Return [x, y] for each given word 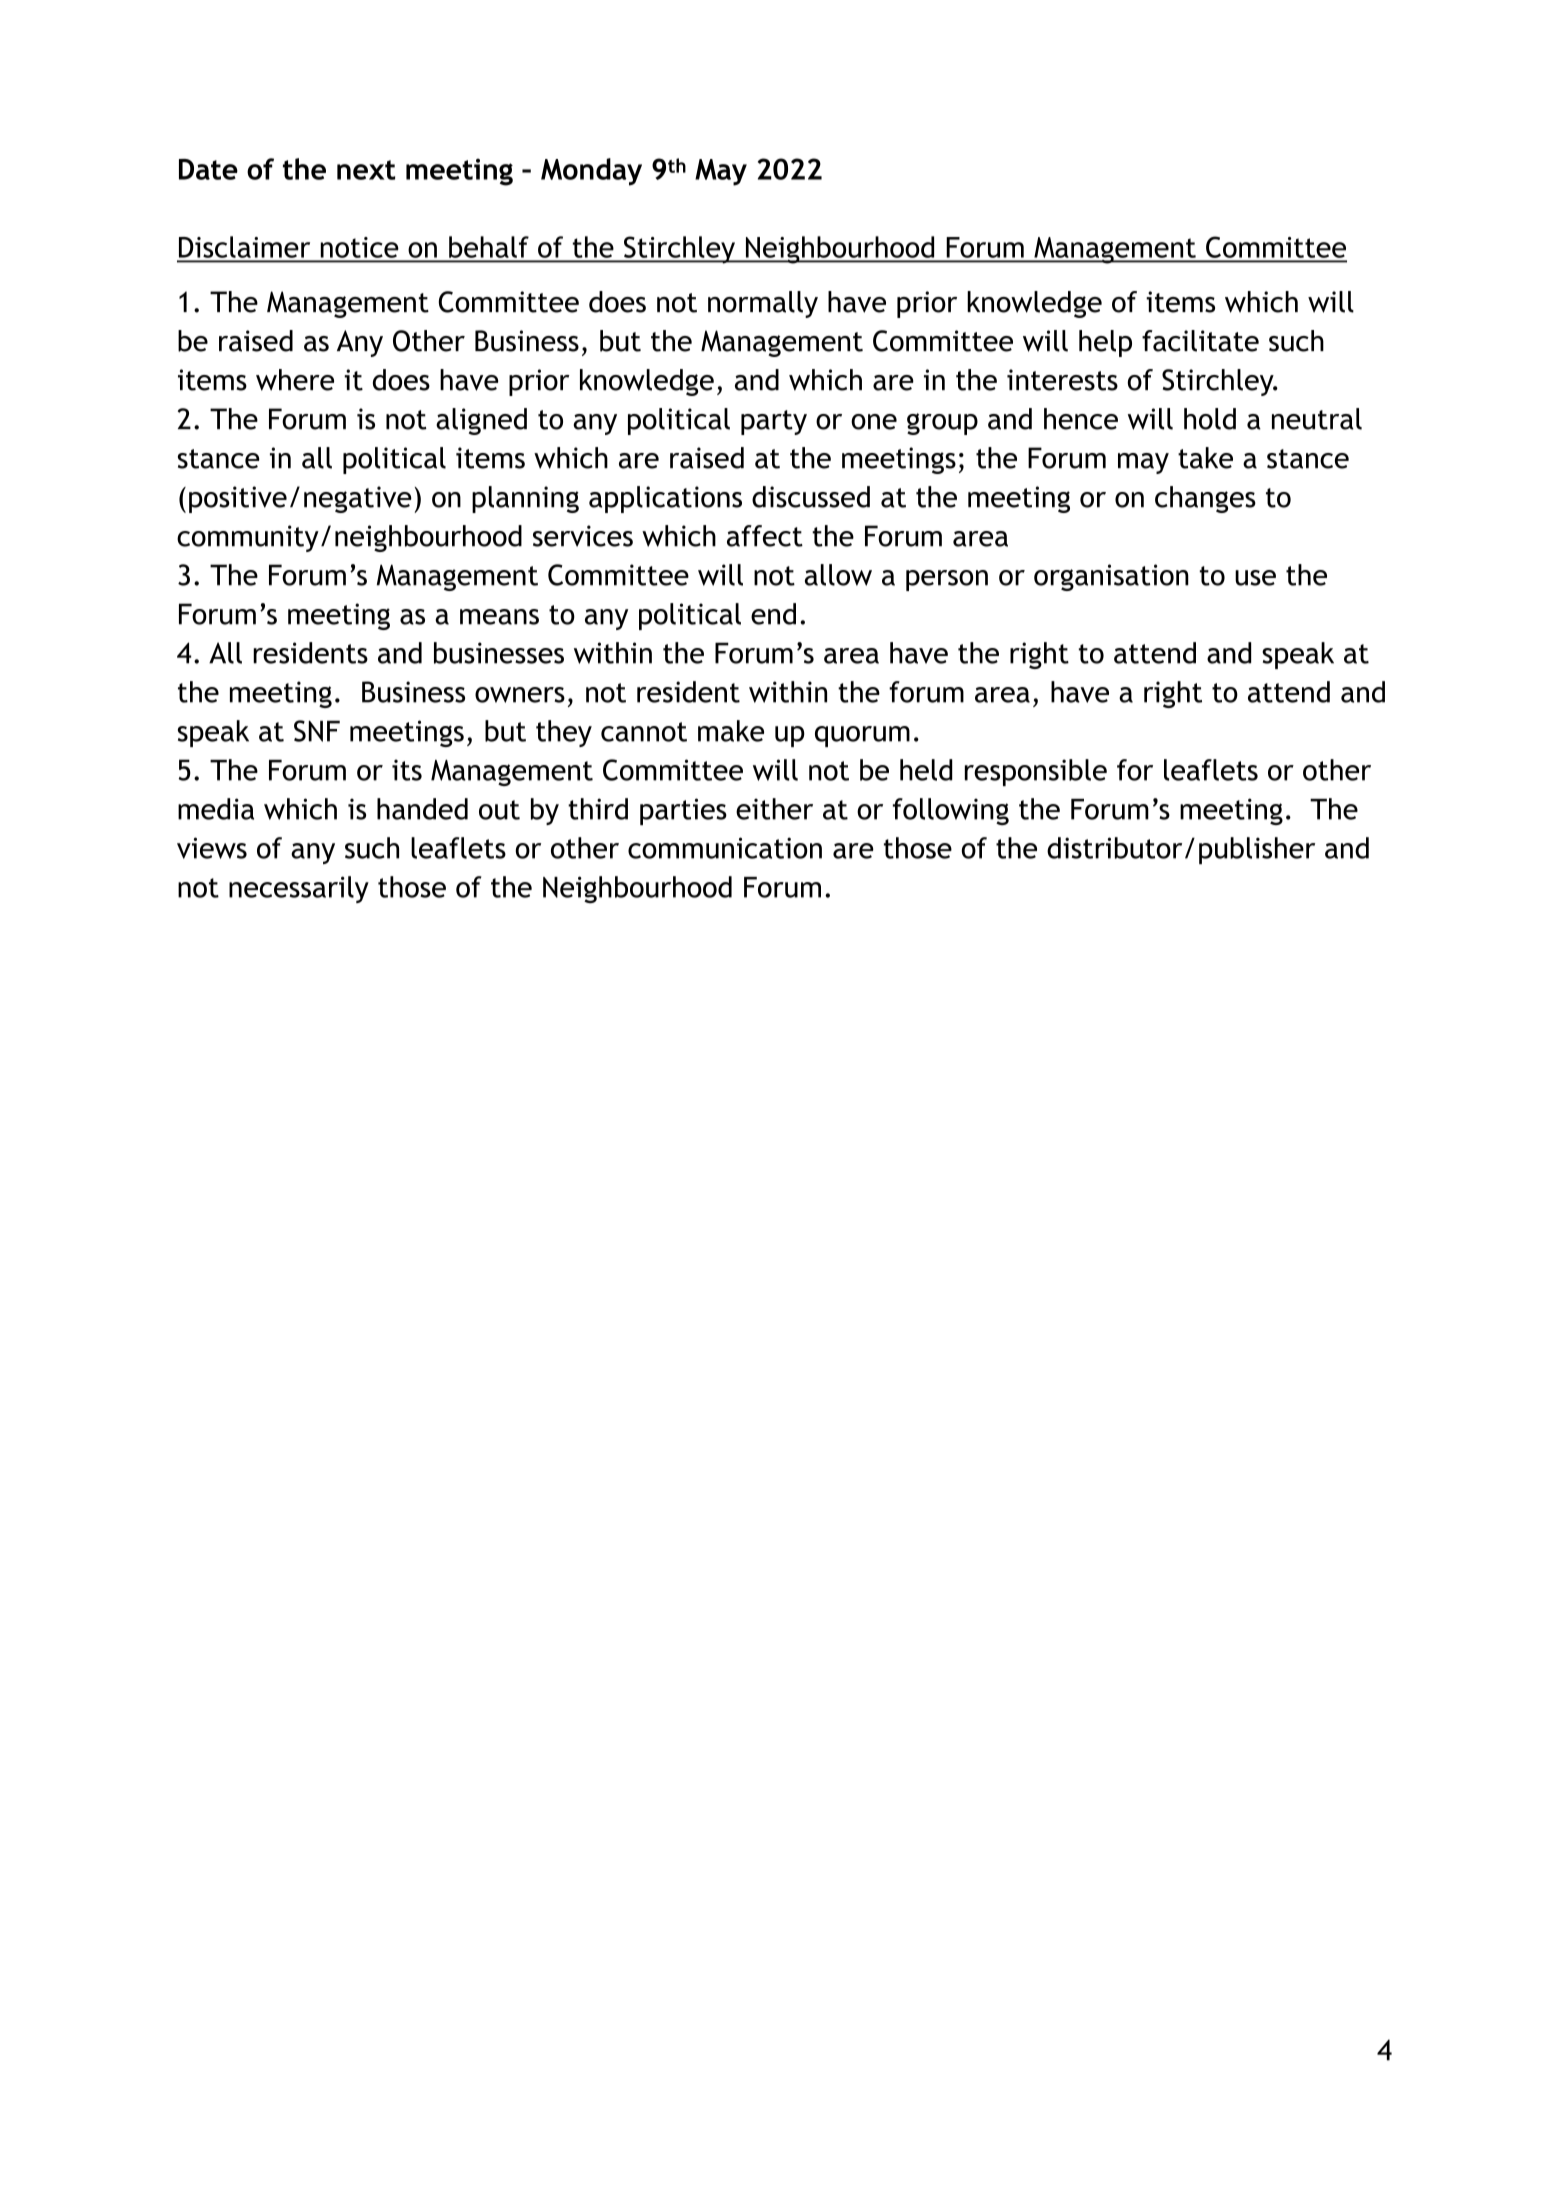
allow [838, 575]
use [1255, 578]
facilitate [1200, 341]
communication [725, 848]
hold [1210, 419]
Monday [591, 172]
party [774, 422]
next [366, 170]
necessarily [299, 889]
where [295, 380]
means [499, 617]
